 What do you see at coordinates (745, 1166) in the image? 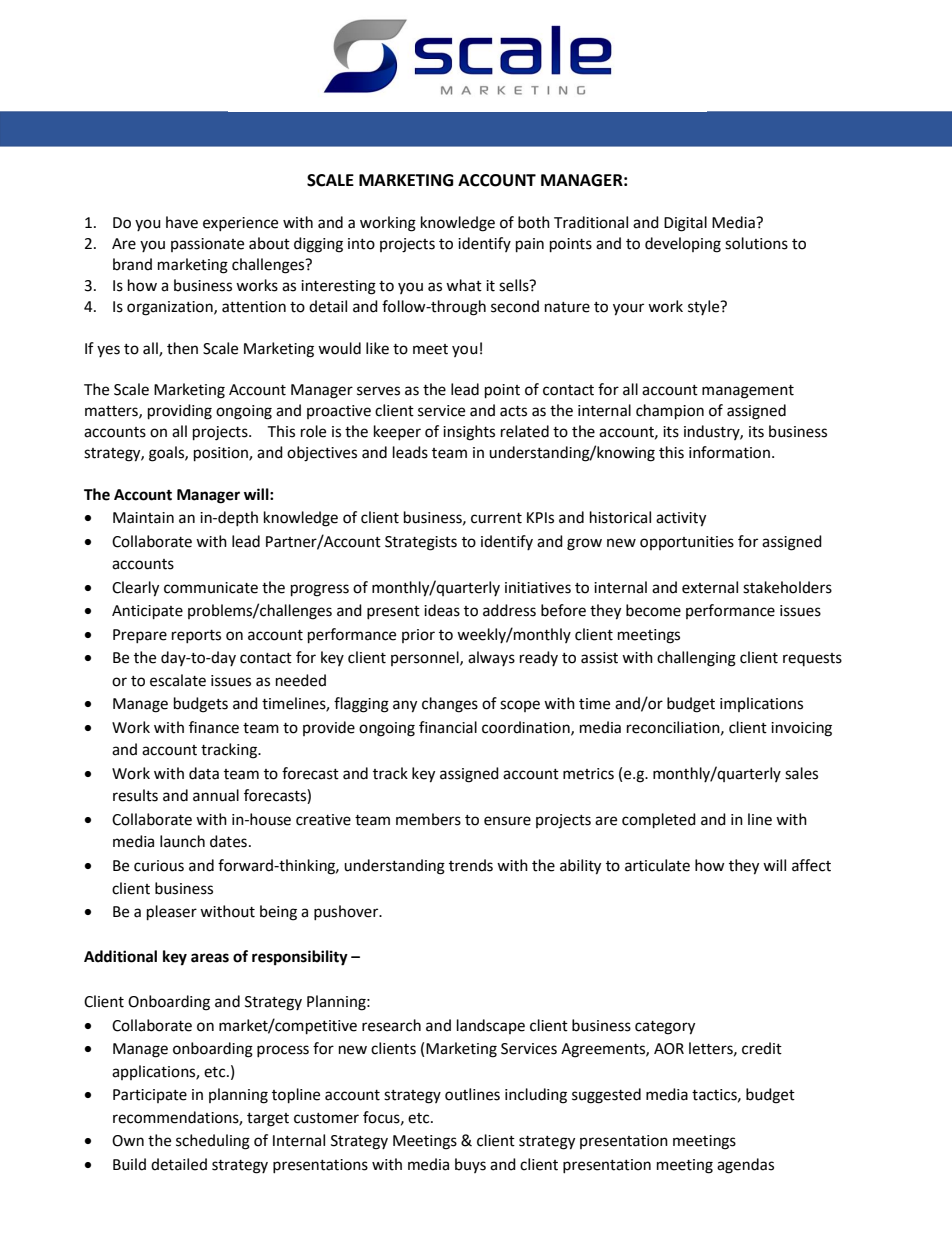
I see `agendas` at bounding box center [745, 1166].
